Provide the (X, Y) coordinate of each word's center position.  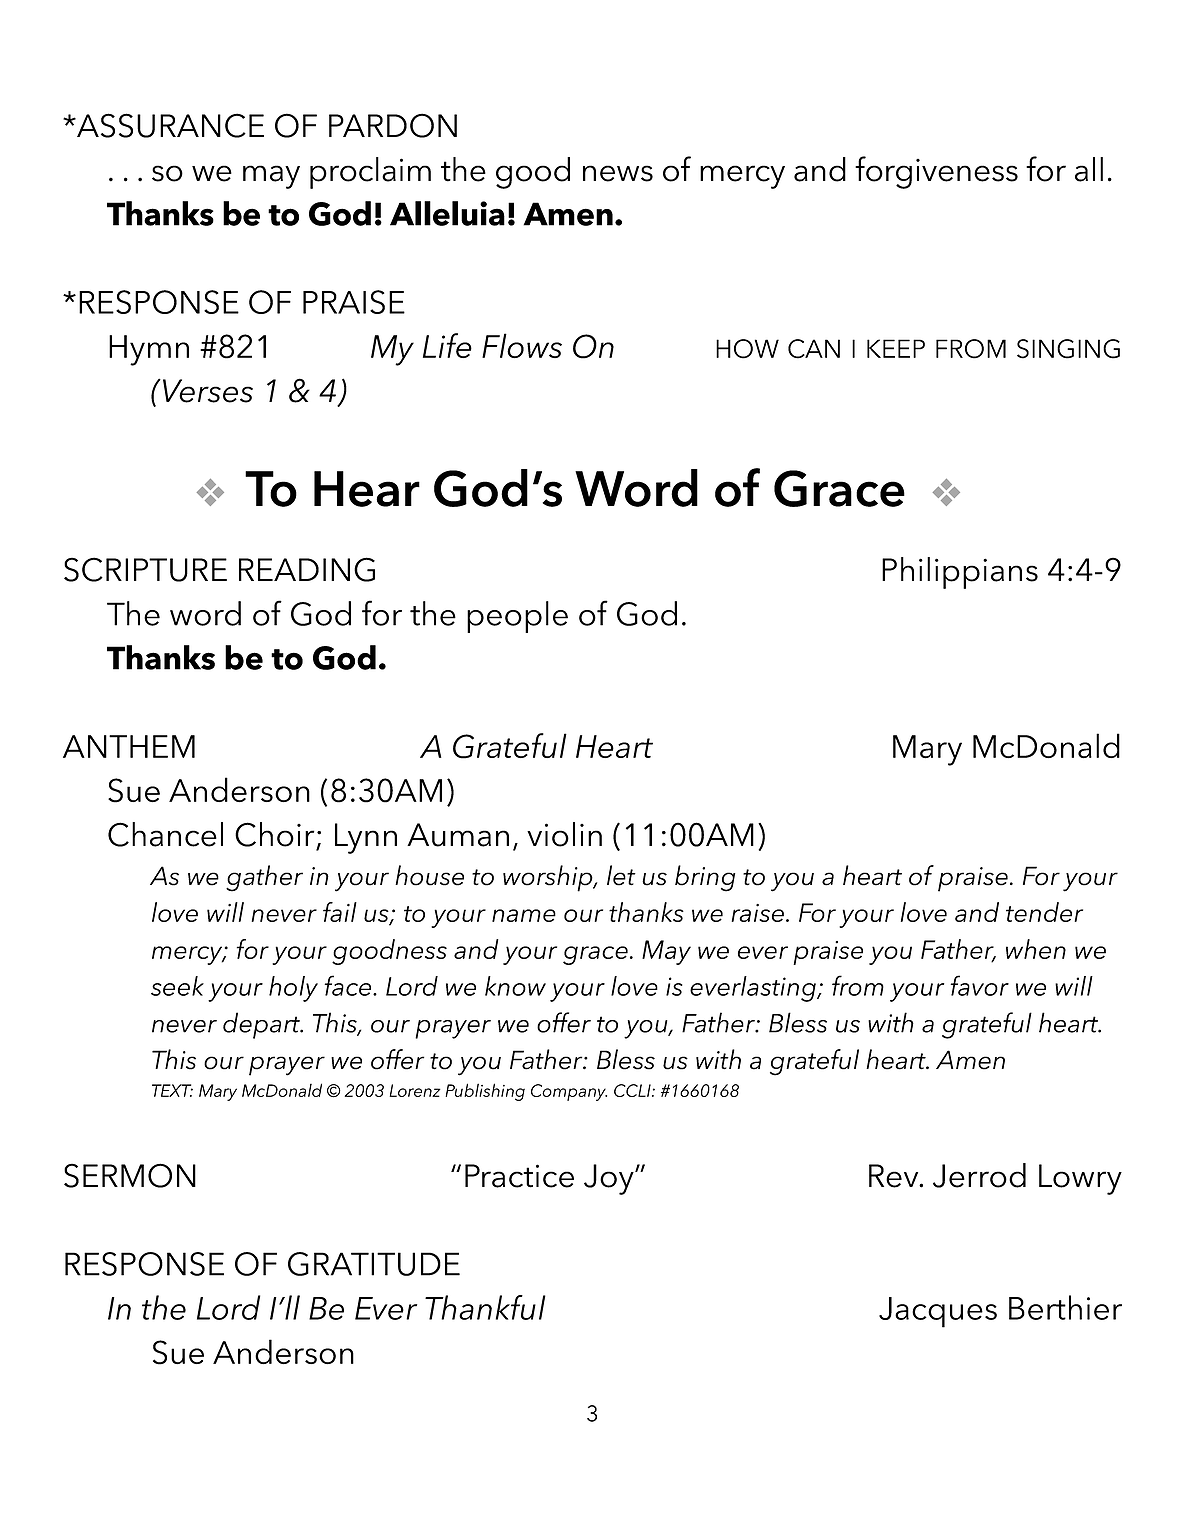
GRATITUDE (374, 1264)
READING (307, 569)
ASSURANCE (169, 125)
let (621, 875)
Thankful (485, 1307)
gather (264, 878)
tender (1044, 912)
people (517, 617)
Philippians (960, 573)
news (618, 173)
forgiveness (936, 172)
